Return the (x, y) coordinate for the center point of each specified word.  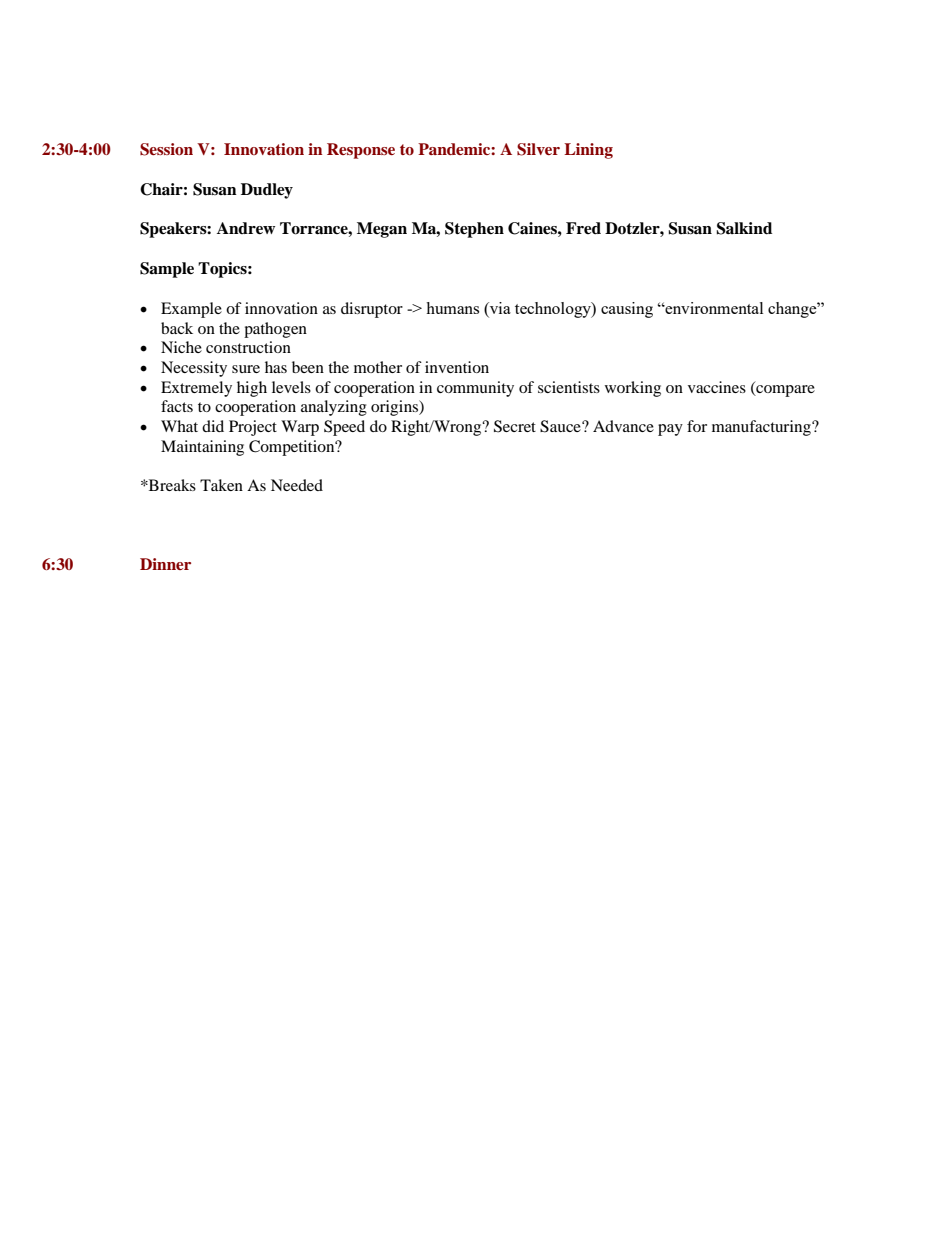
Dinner (165, 564)
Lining (588, 151)
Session (166, 149)
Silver (538, 149)
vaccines (717, 387)
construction (248, 347)
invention (457, 367)
